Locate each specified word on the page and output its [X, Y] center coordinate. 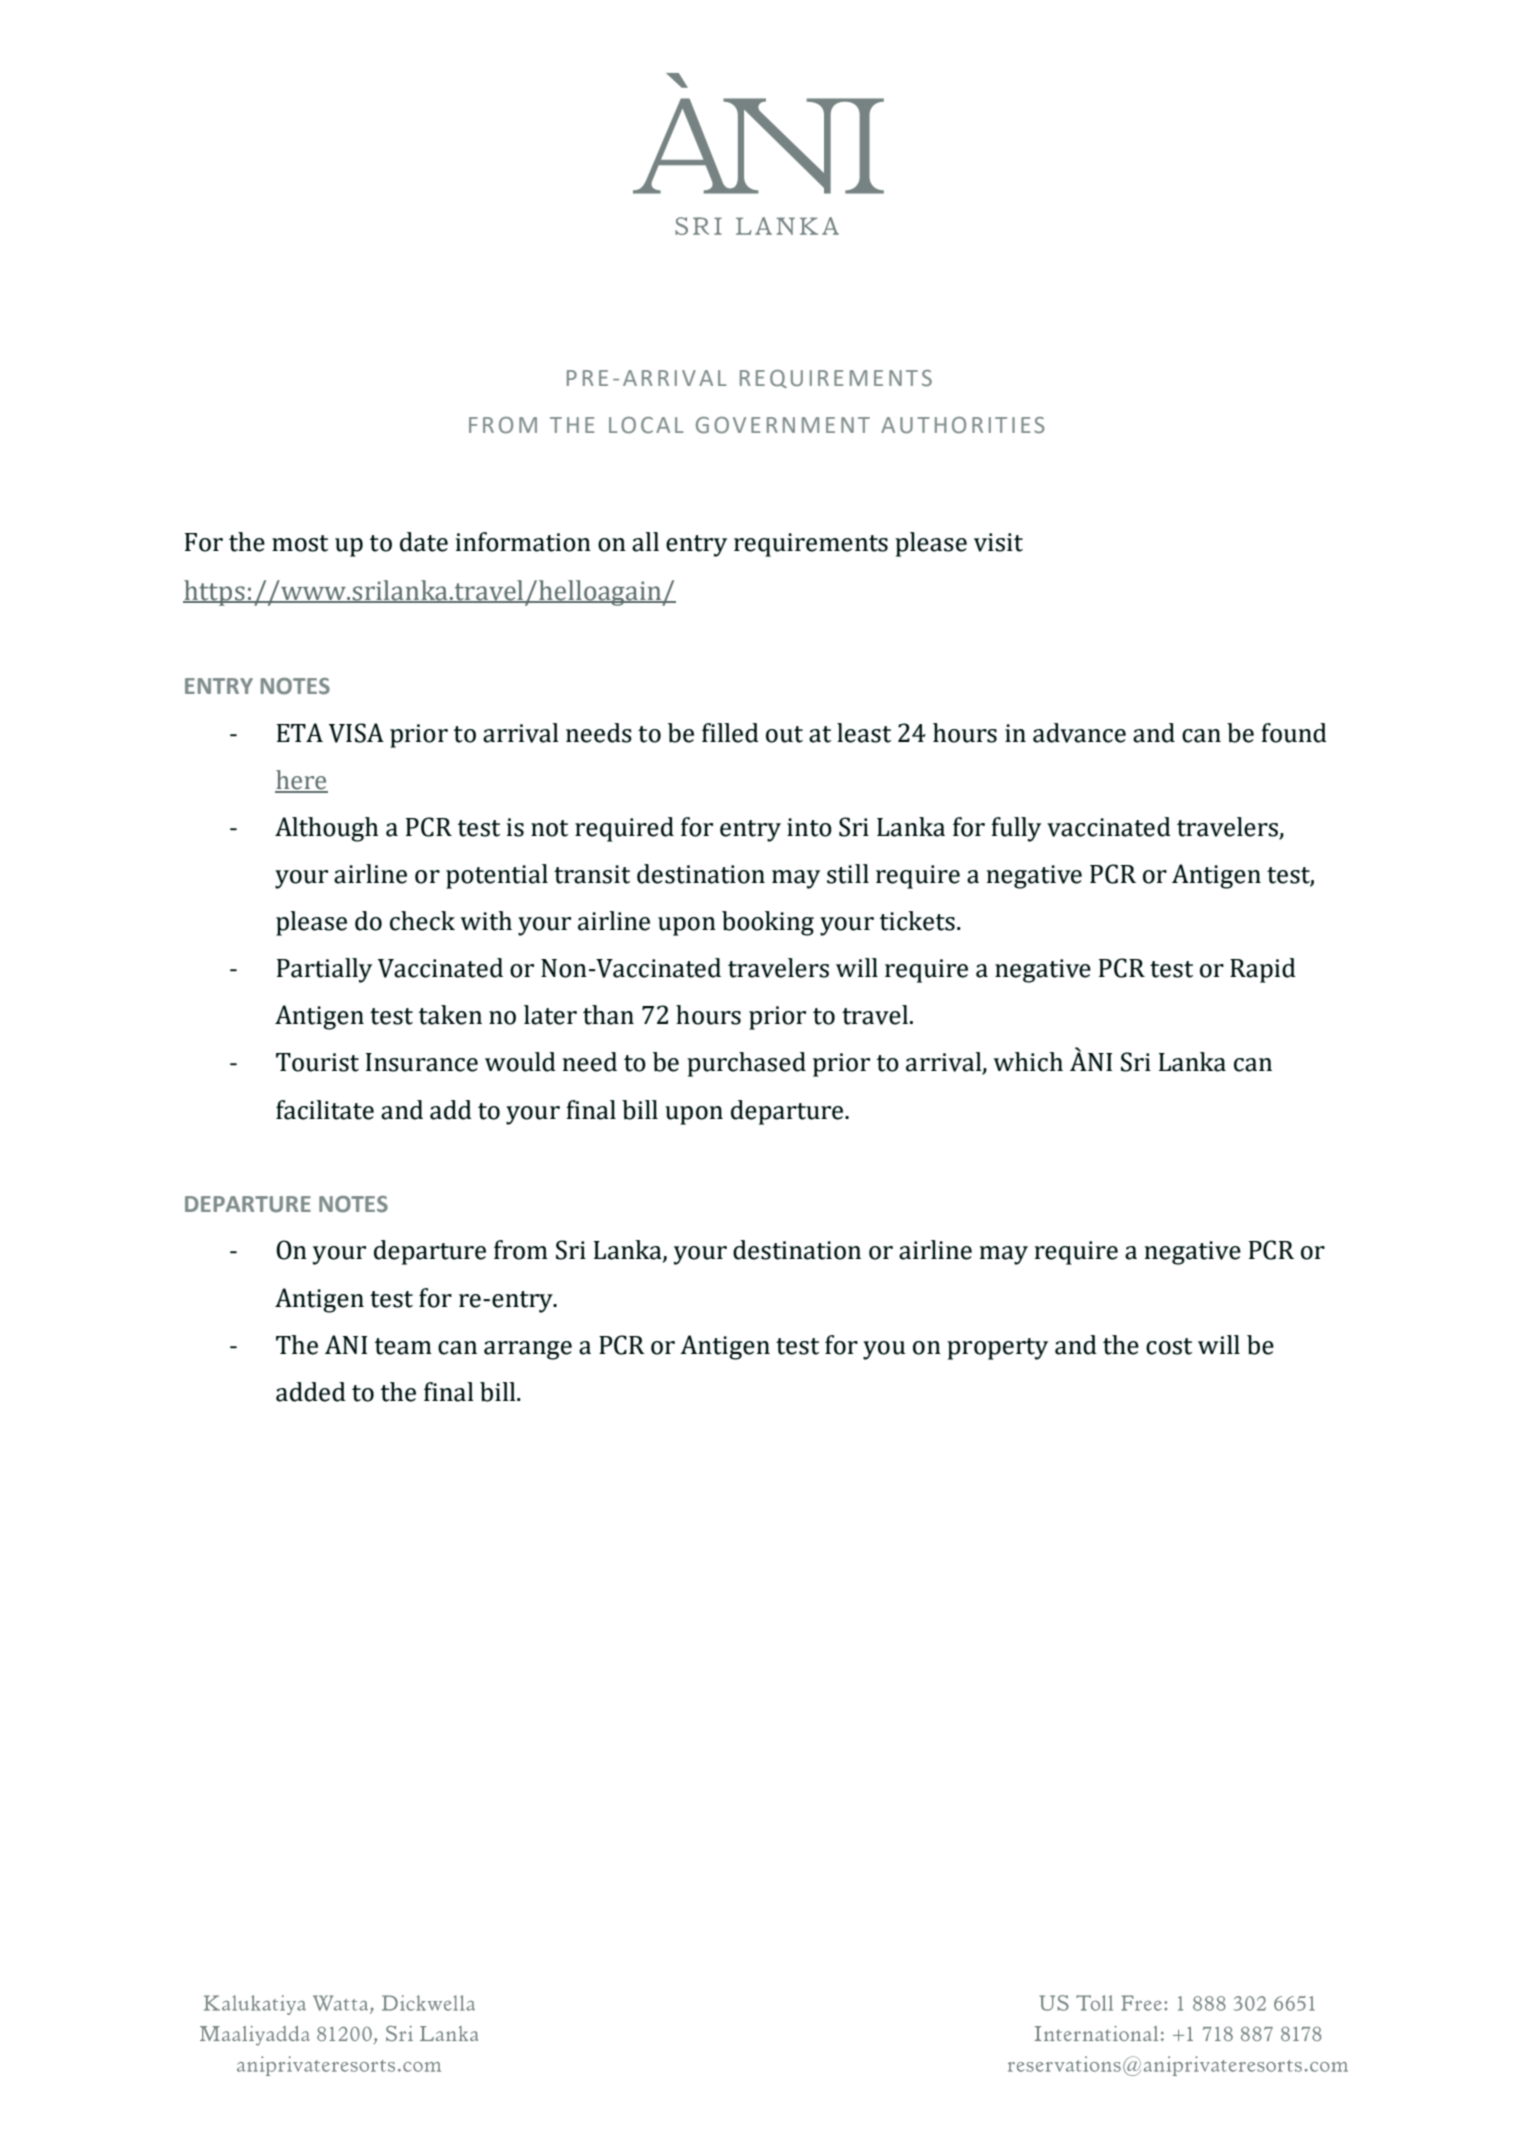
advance [1079, 733]
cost [1169, 1346]
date [424, 542]
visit [998, 542]
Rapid [1263, 970]
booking [768, 923]
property [997, 1349]
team [403, 1346]
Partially [324, 970]
